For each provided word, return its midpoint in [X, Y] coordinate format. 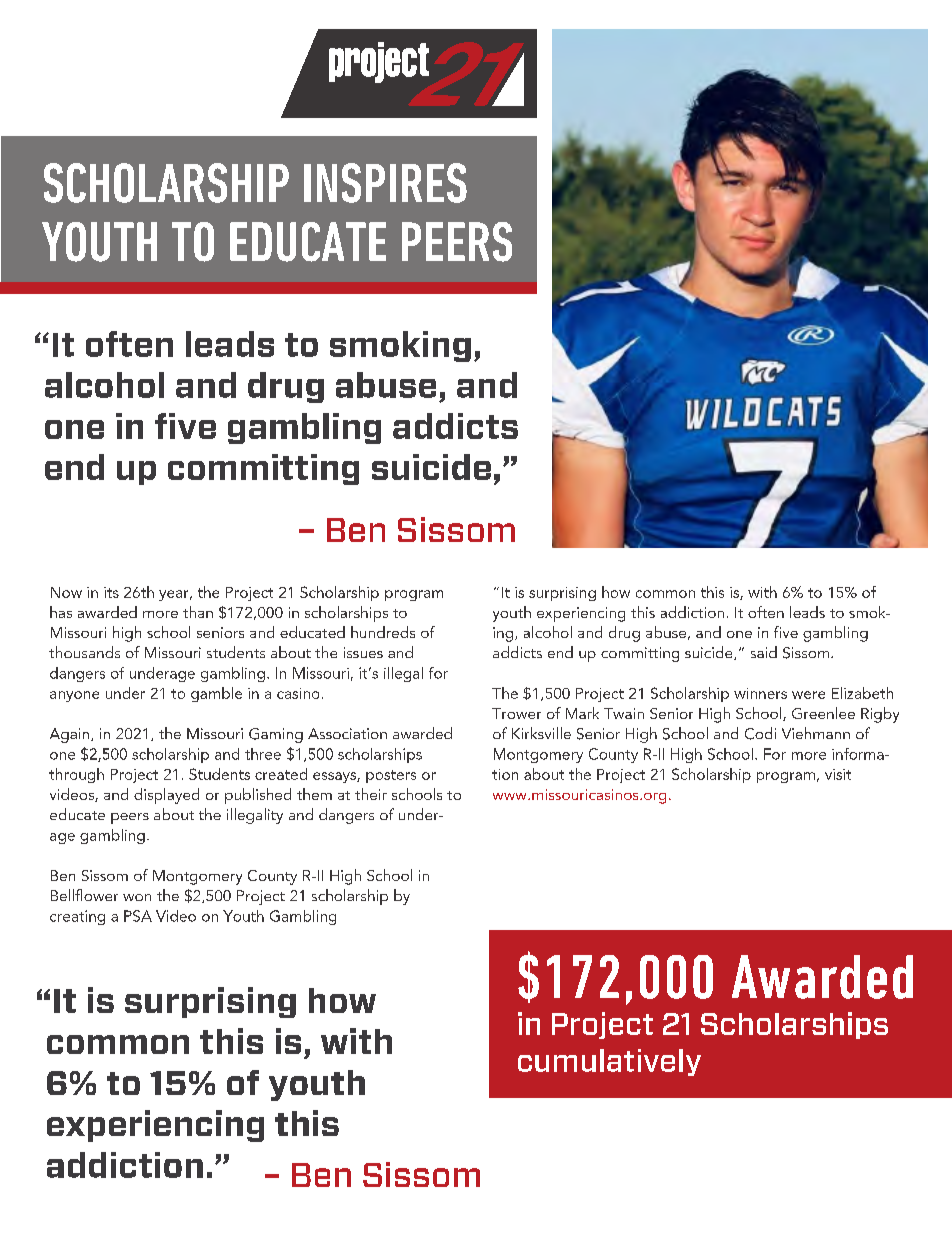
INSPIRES [385, 183]
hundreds [383, 632]
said [764, 652]
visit [838, 774]
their [371, 794]
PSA [138, 916]
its [111, 592]
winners [760, 693]
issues [363, 652]
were [808, 695]
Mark [582, 713]
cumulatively [609, 1062]
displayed [166, 796]
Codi [760, 733]
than [198, 612]
